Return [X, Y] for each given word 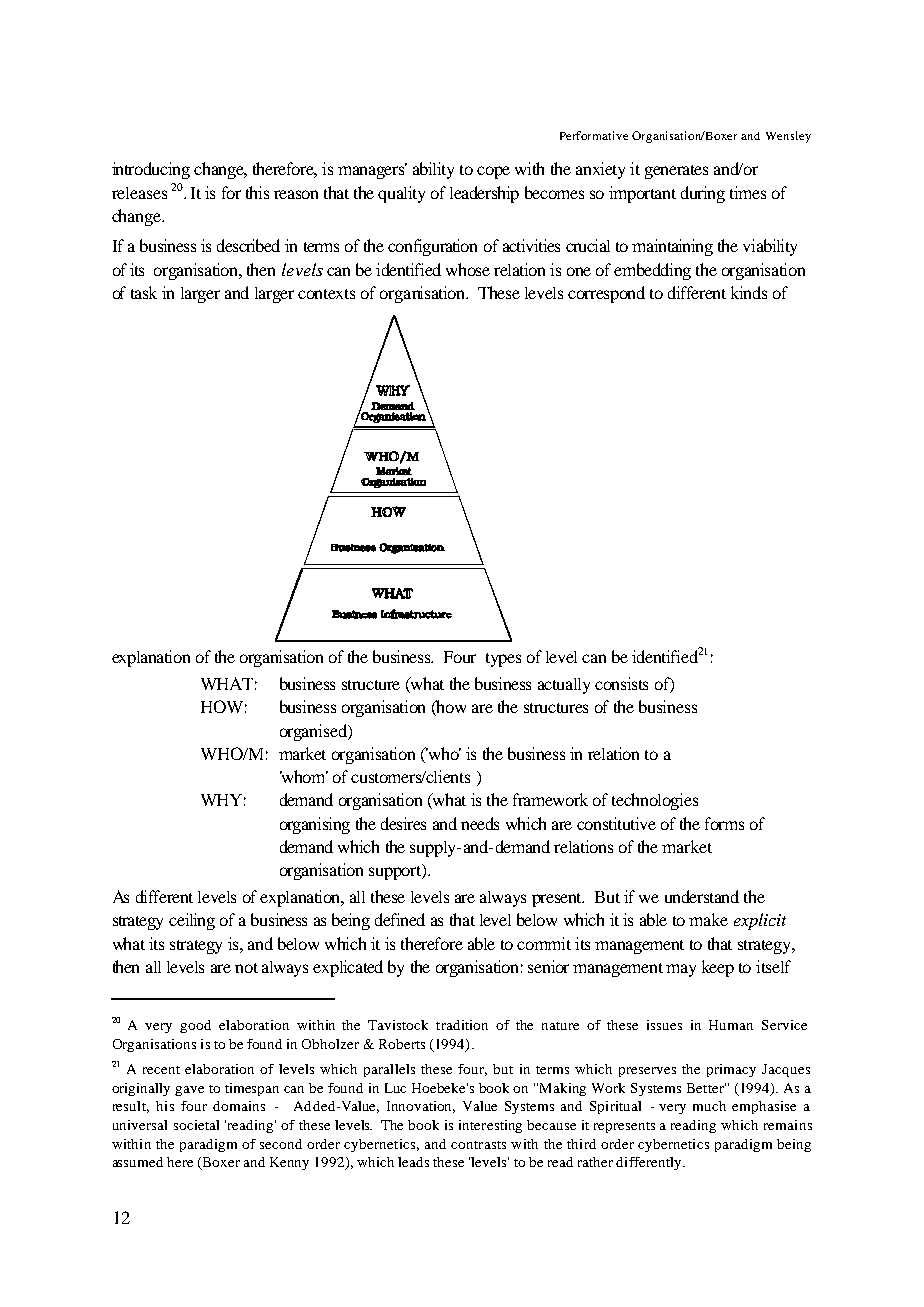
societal [196, 1125]
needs [480, 823]
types [503, 660]
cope [493, 172]
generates [676, 172]
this [257, 192]
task [144, 292]
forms [724, 823]
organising [315, 825]
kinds [749, 292]
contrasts [478, 1145]
